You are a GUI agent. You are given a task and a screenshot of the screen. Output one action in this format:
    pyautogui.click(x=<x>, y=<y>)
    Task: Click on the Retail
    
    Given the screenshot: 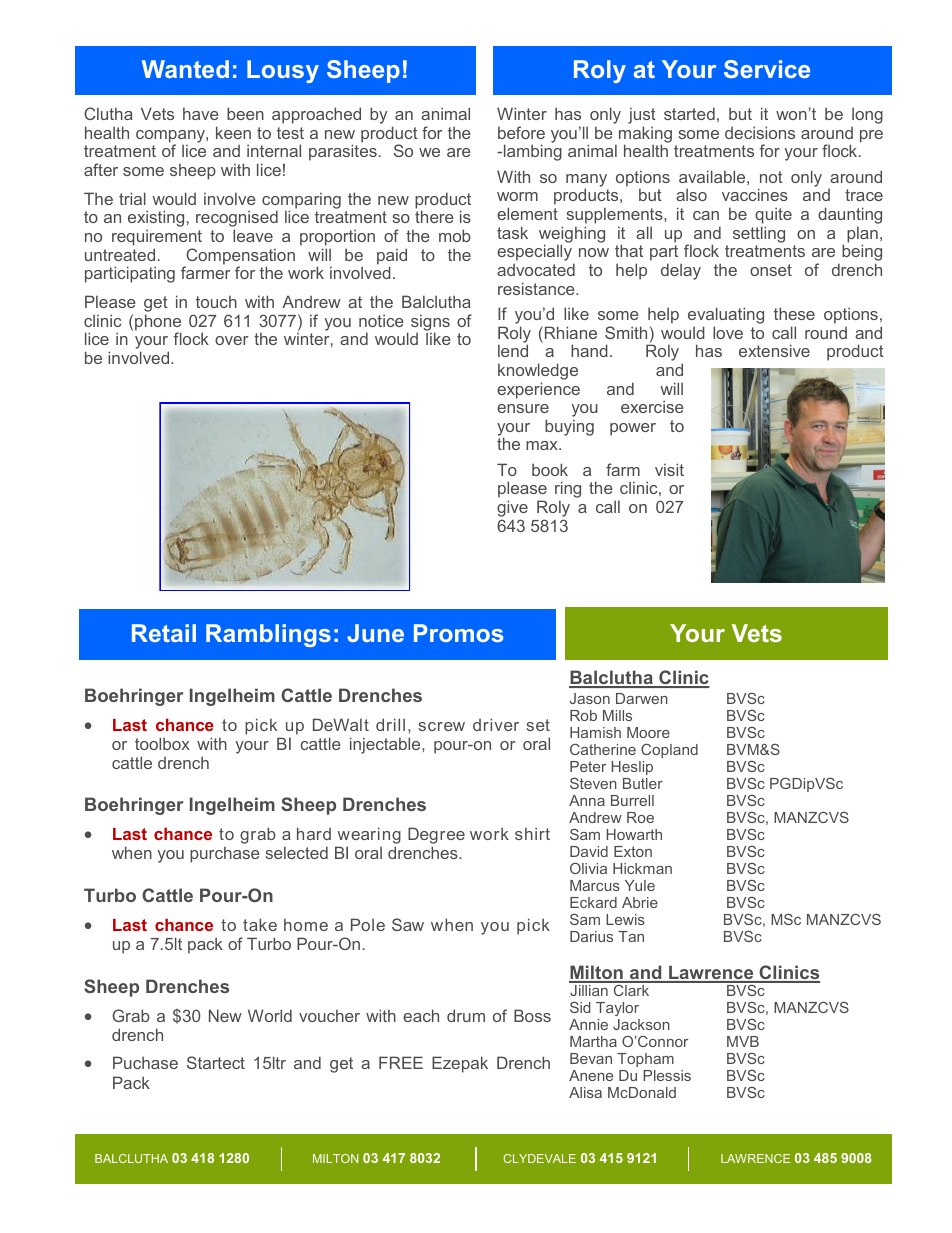 What is the action you would take?
    pyautogui.click(x=164, y=633)
